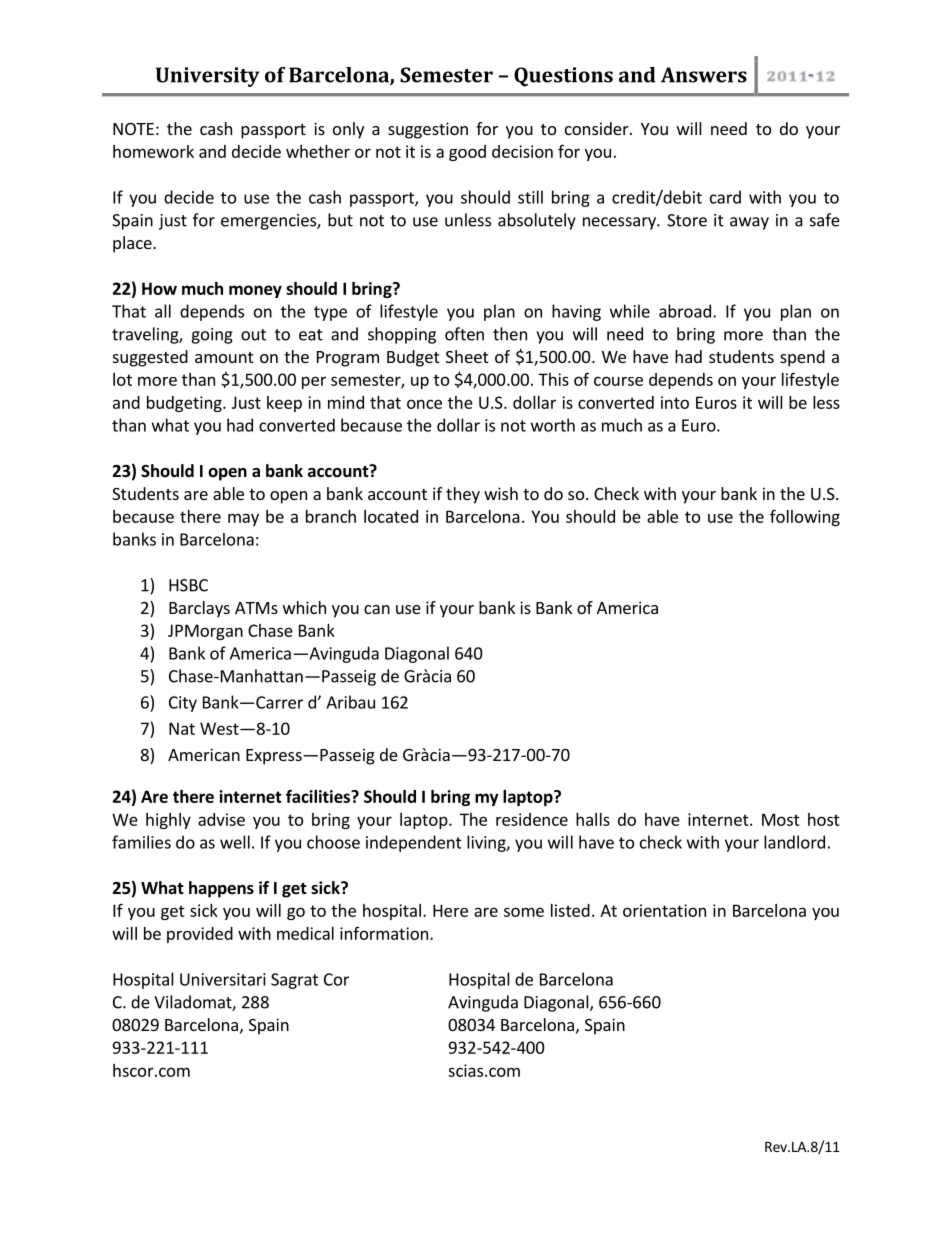  Describe the element at coordinates (463, 495) in the screenshot. I see `they` at that location.
